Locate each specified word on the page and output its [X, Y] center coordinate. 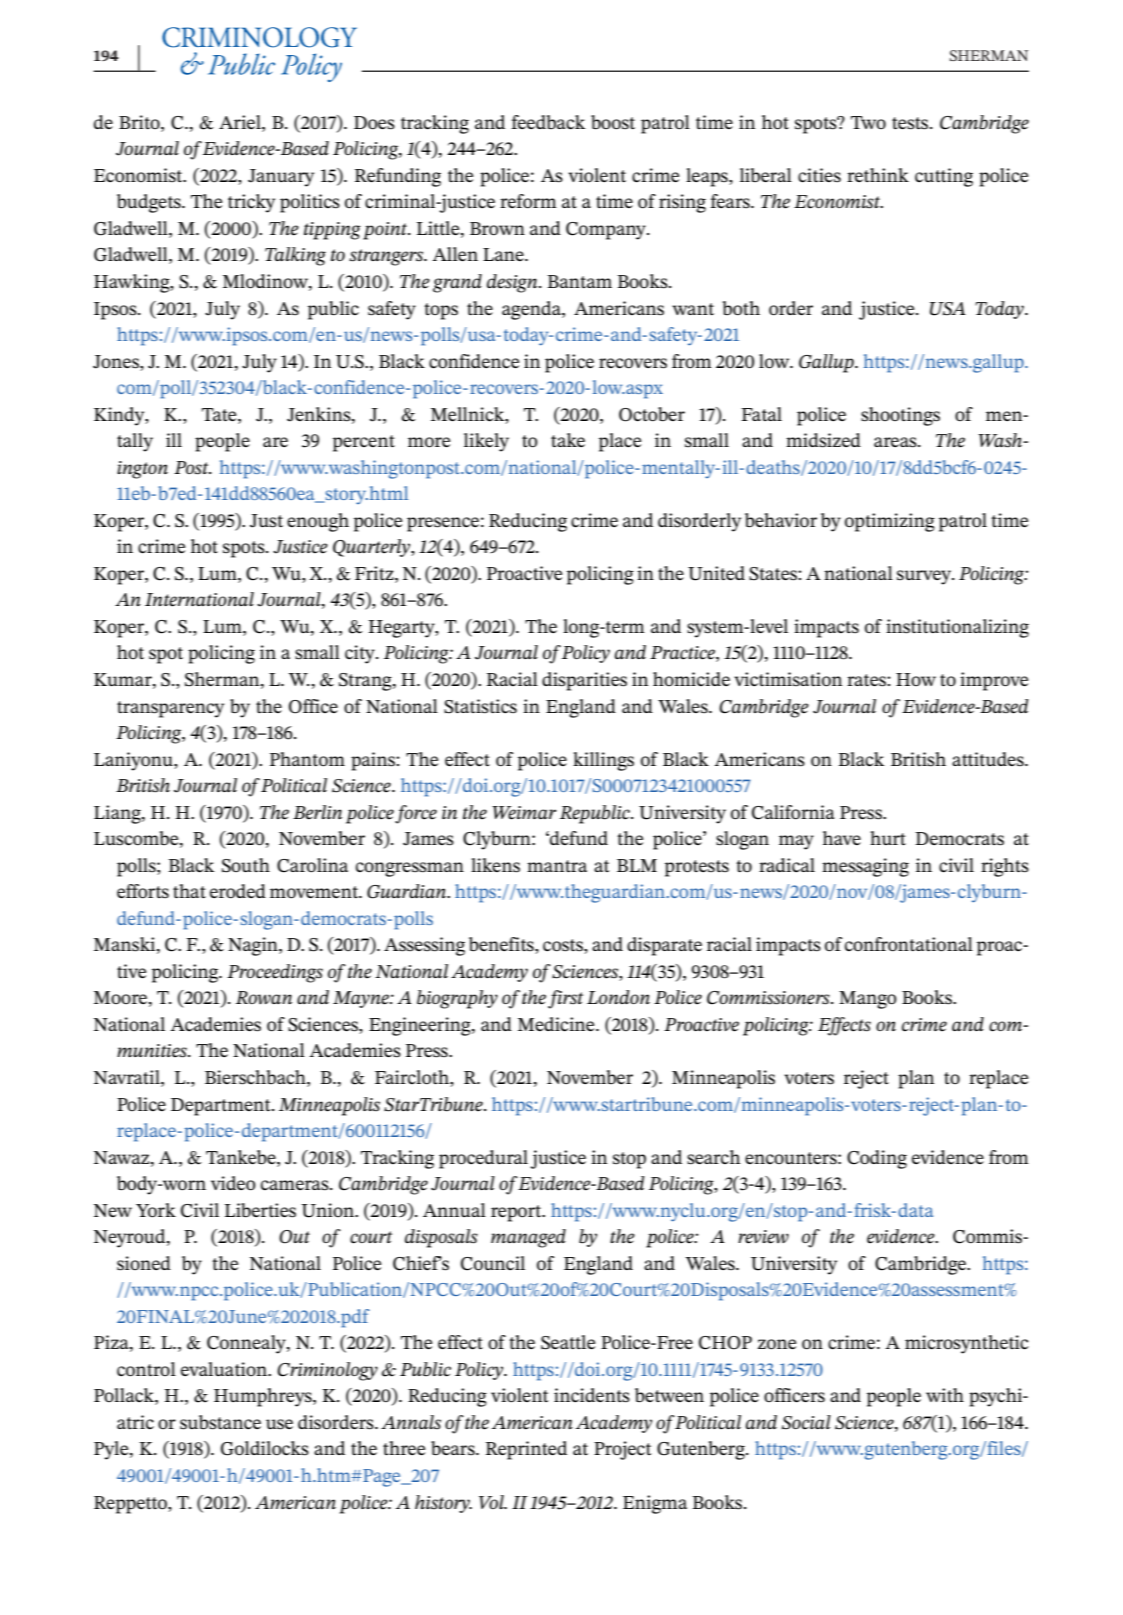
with [945, 1395]
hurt [888, 838]
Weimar [524, 813]
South [246, 865]
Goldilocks [265, 1448]
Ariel [241, 122]
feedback [548, 122]
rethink [878, 175]
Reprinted [526, 1450]
